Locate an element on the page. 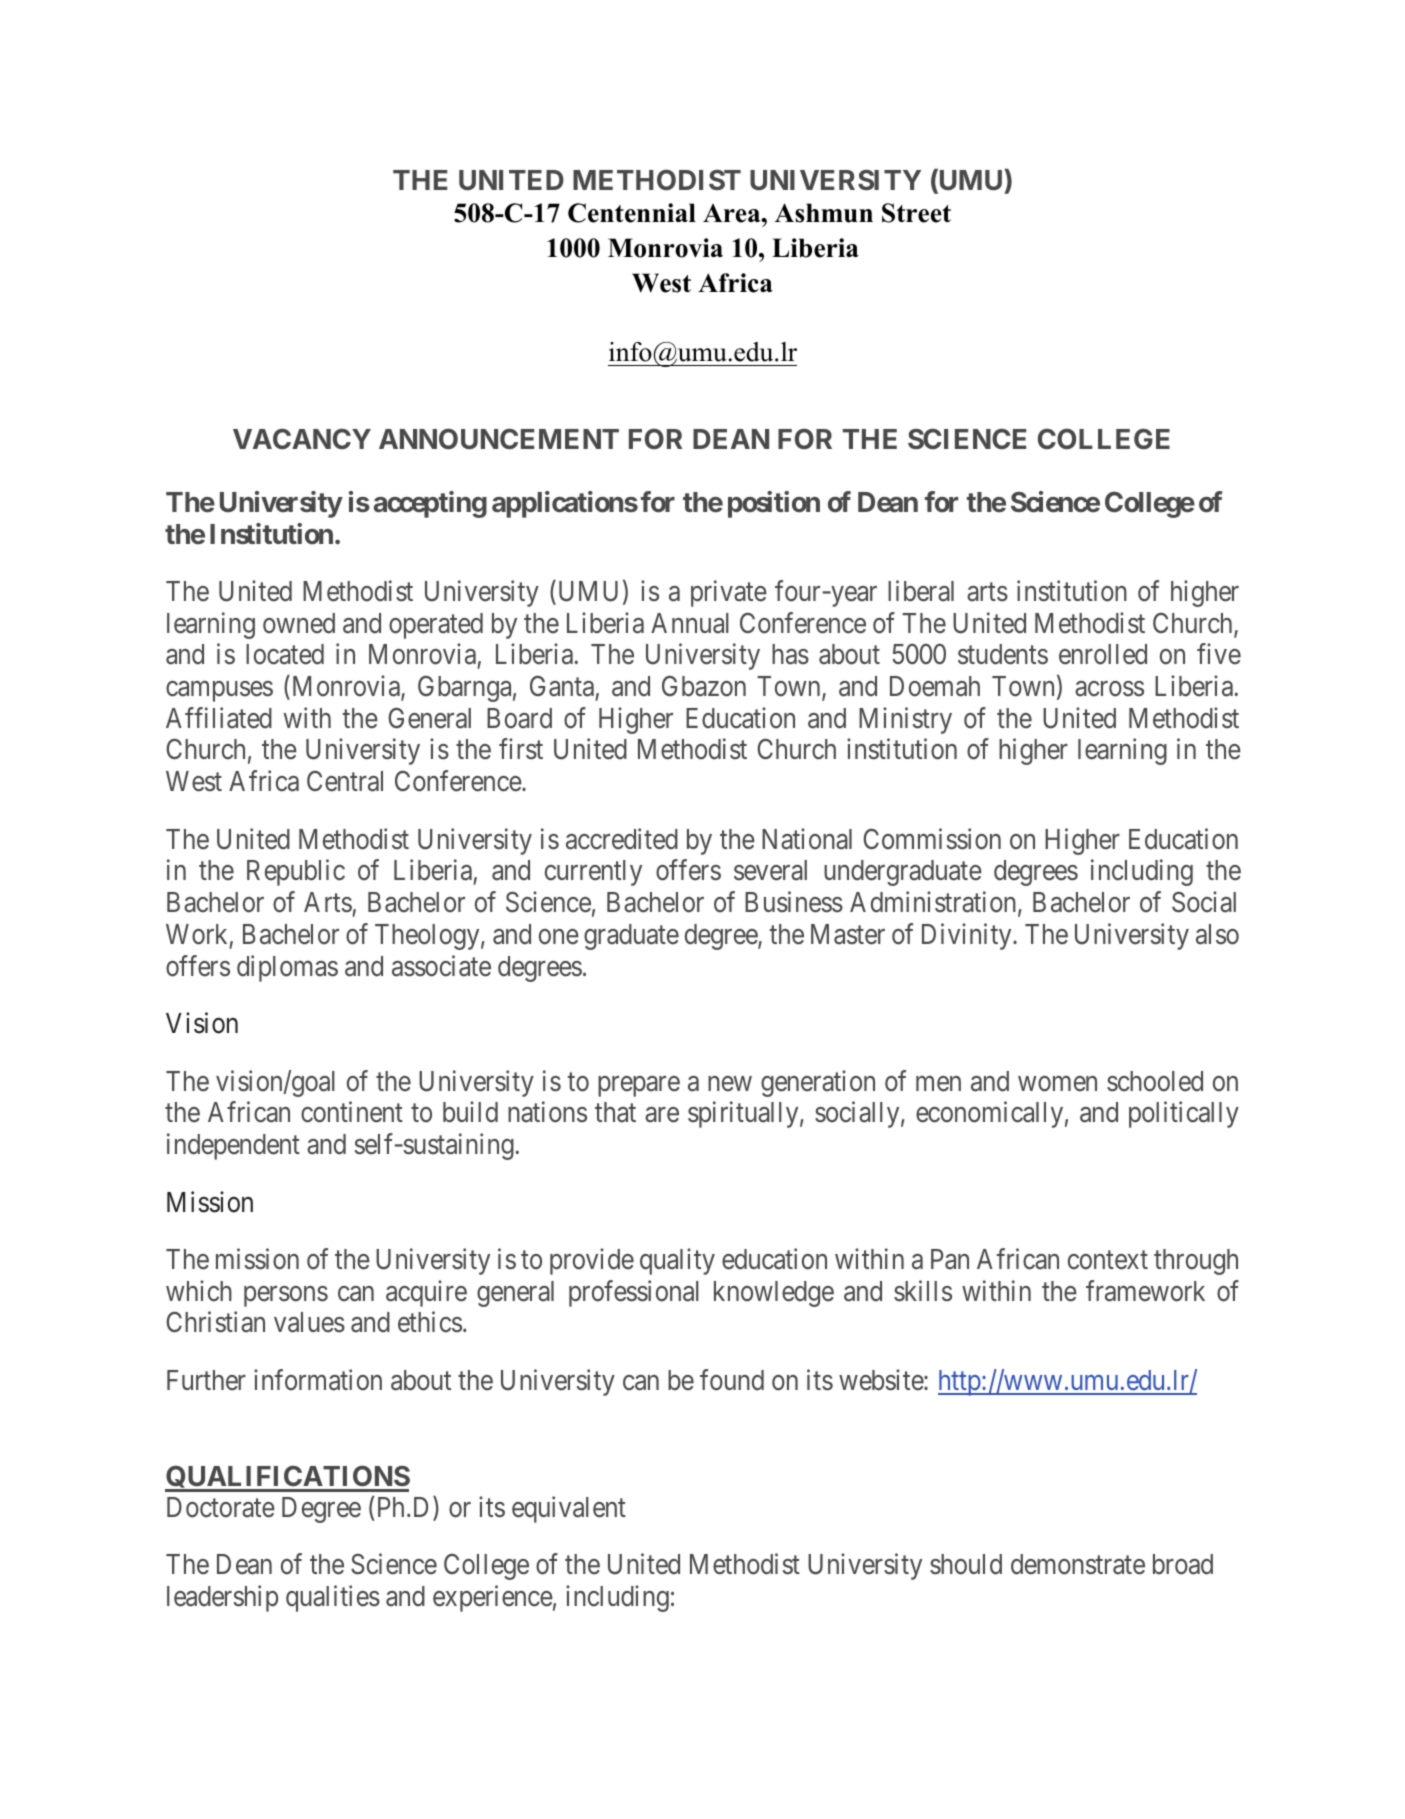 Image resolution: width=1405 pixels, height=1819 pixels. across is located at coordinates (1109, 689).
